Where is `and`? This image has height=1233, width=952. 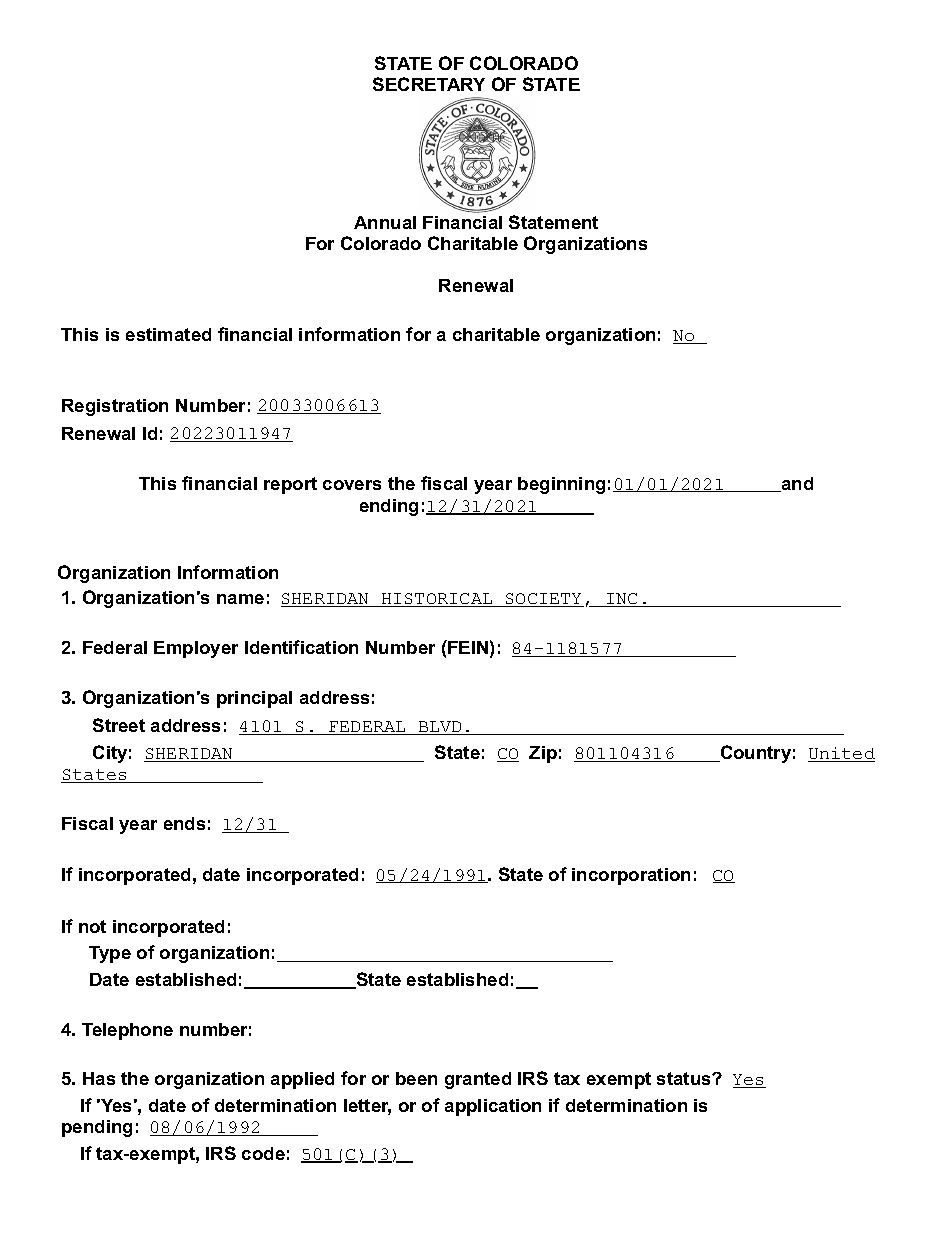
and is located at coordinates (796, 484).
